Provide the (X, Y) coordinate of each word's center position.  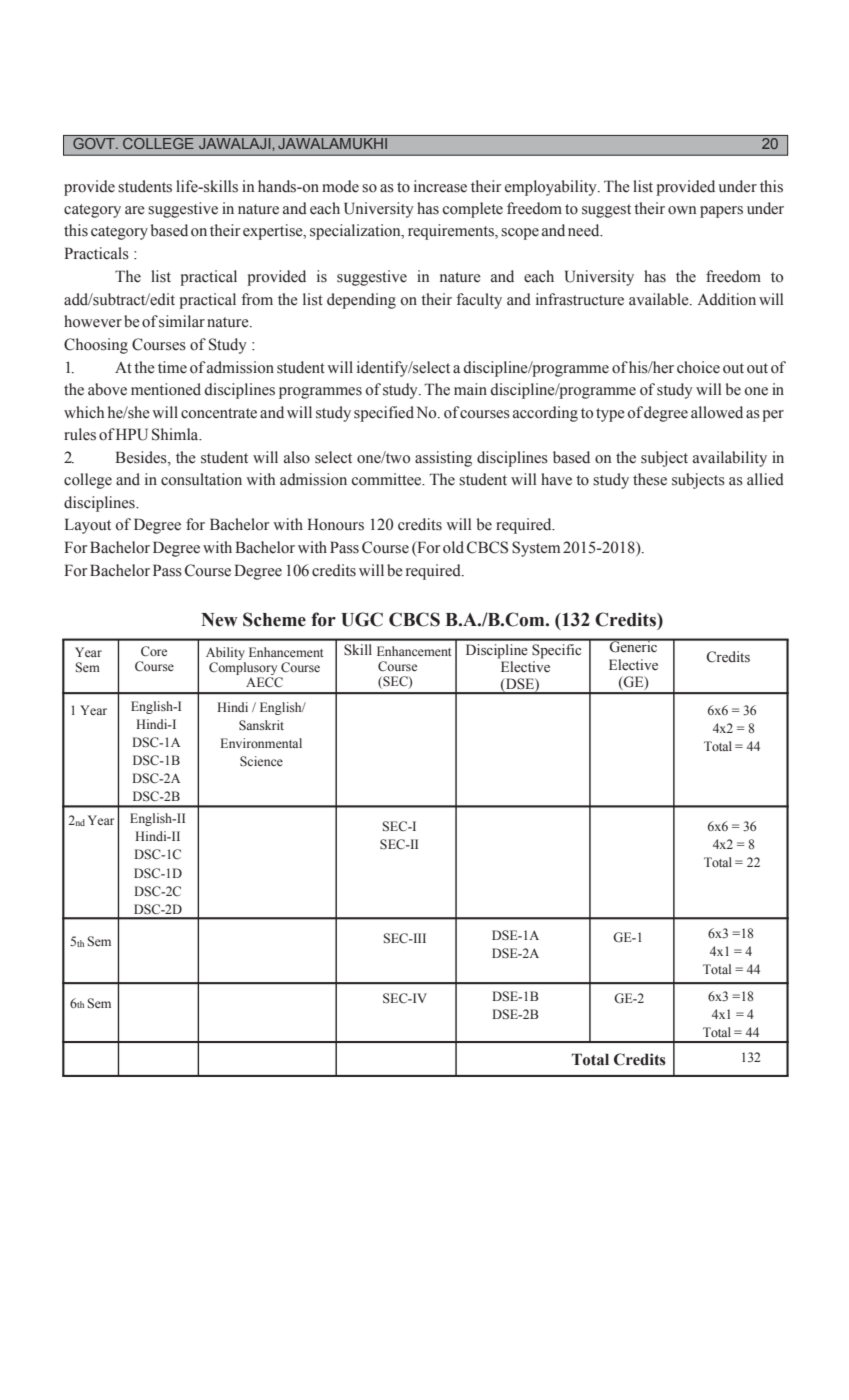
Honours (335, 524)
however (93, 321)
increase (440, 186)
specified (384, 414)
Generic (633, 646)
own (682, 210)
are (135, 210)
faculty (479, 301)
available (660, 299)
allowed (717, 412)
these (650, 479)
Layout (87, 526)
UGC (362, 619)
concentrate (219, 413)
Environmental (261, 743)
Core (154, 651)
